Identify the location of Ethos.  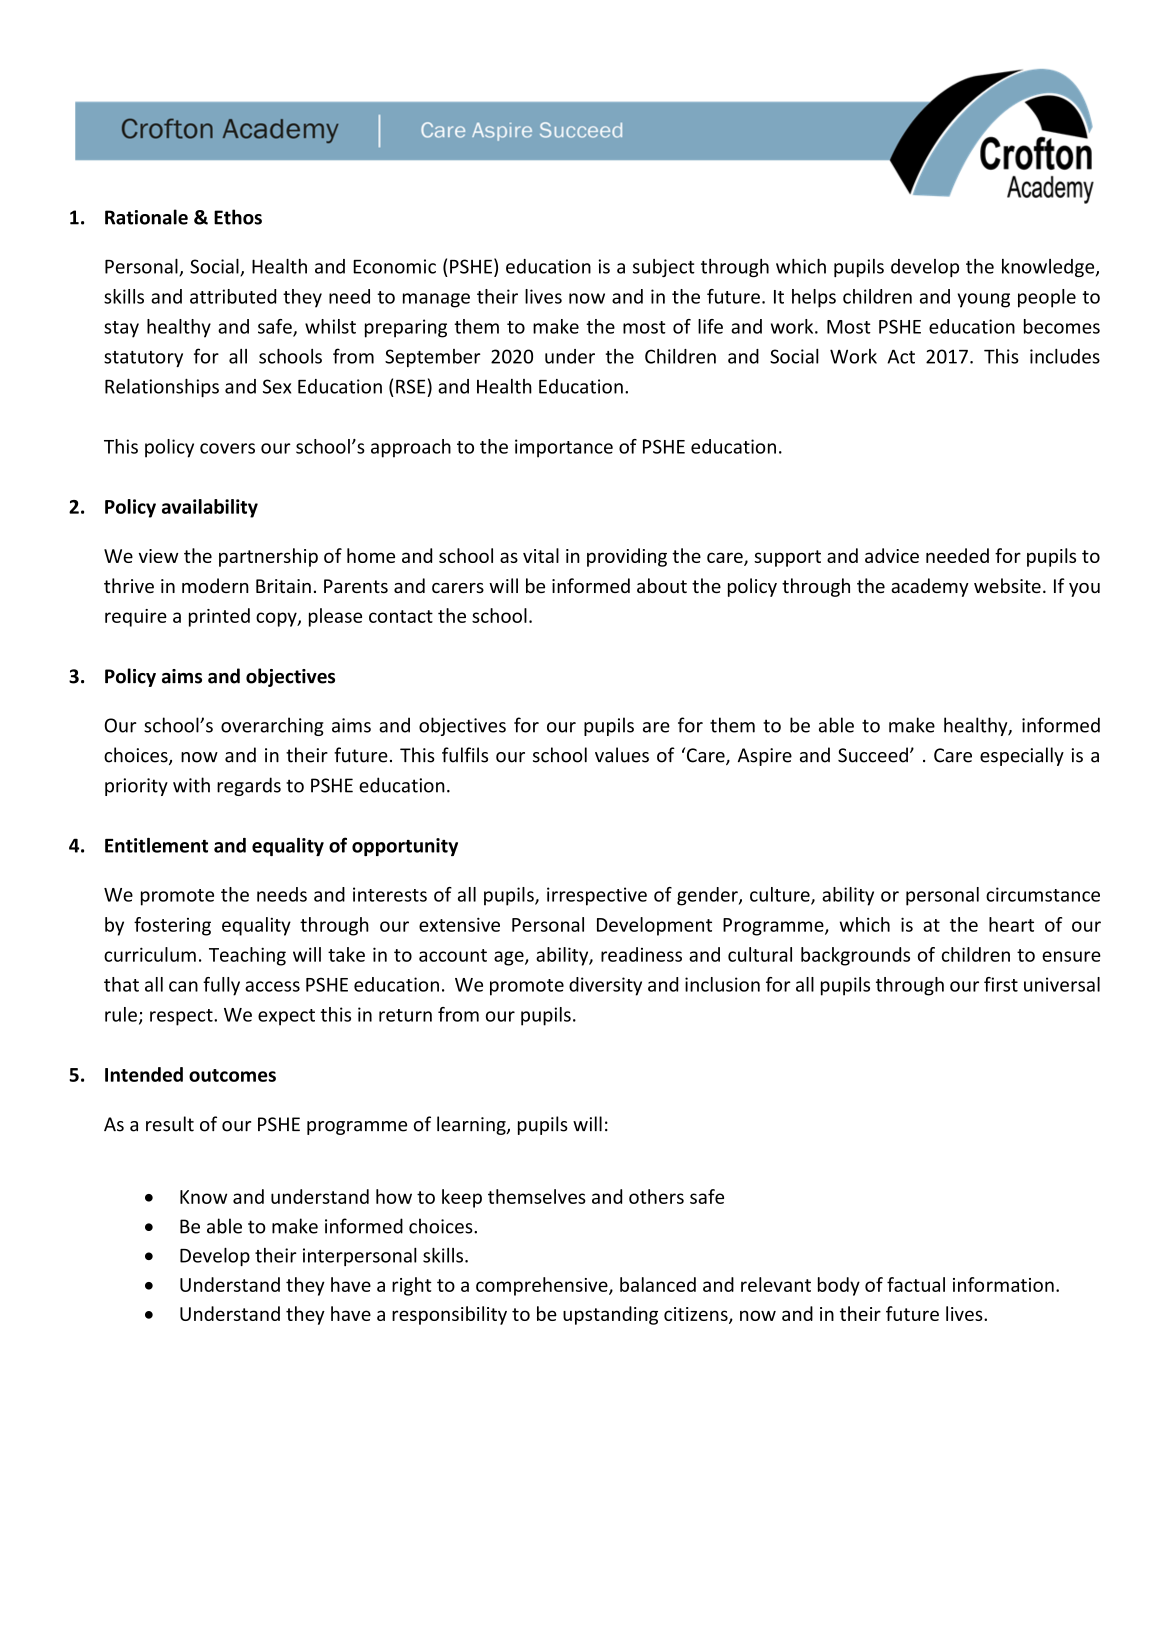
(238, 217).
